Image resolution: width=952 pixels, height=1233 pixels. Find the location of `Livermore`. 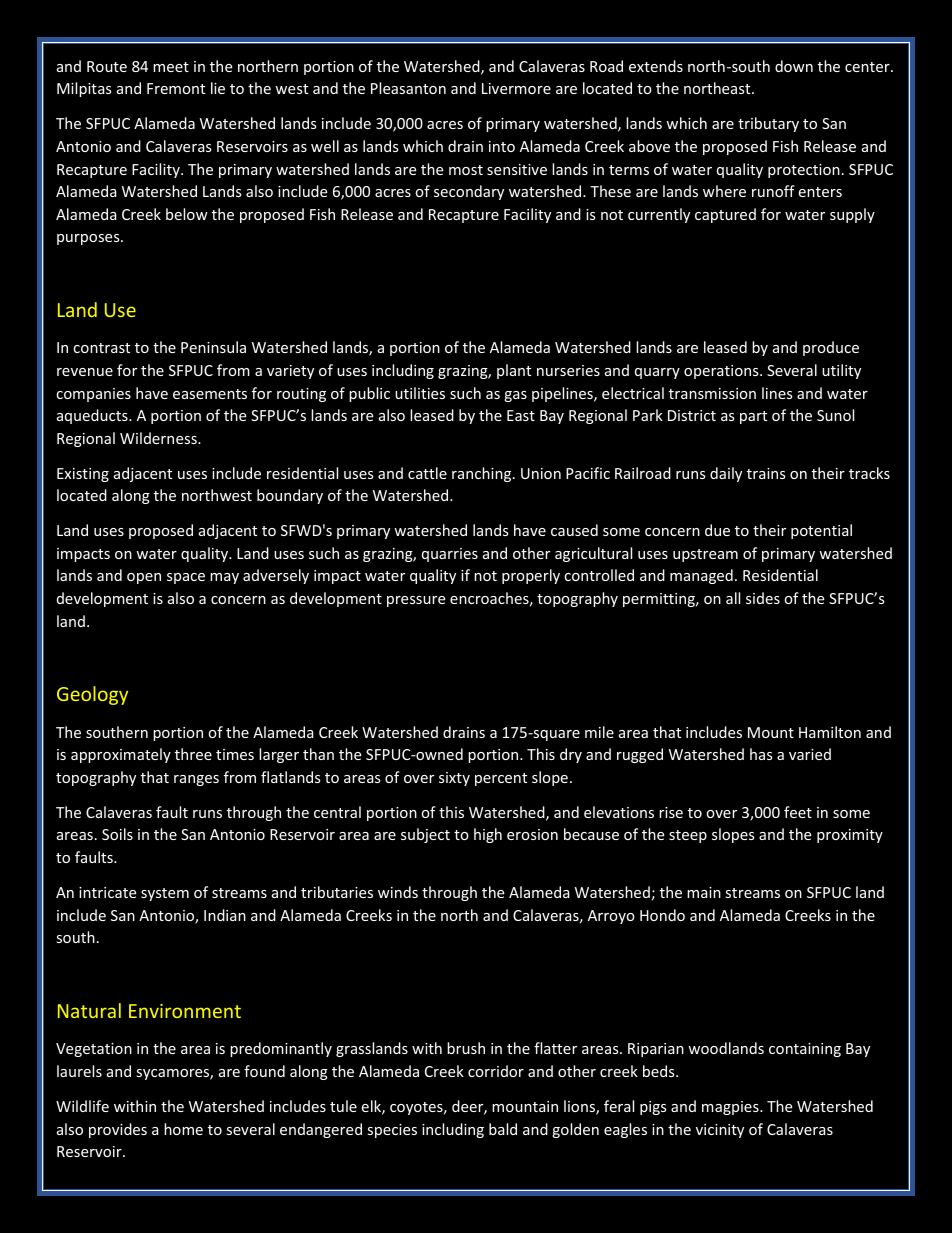

Livermore is located at coordinates (516, 88).
